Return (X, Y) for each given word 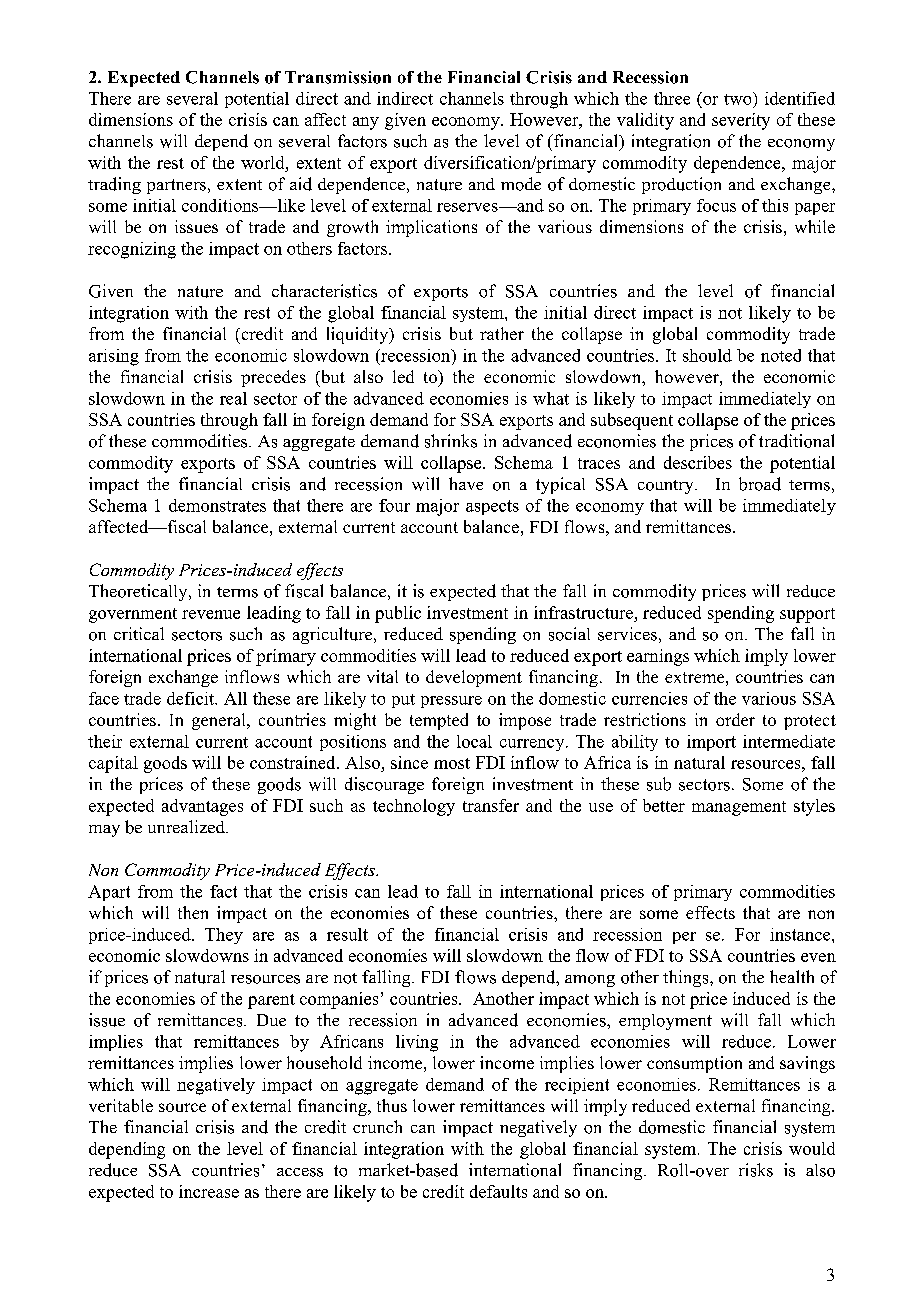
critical (139, 633)
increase (209, 1191)
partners (176, 186)
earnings (658, 657)
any (366, 123)
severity (741, 121)
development (474, 678)
